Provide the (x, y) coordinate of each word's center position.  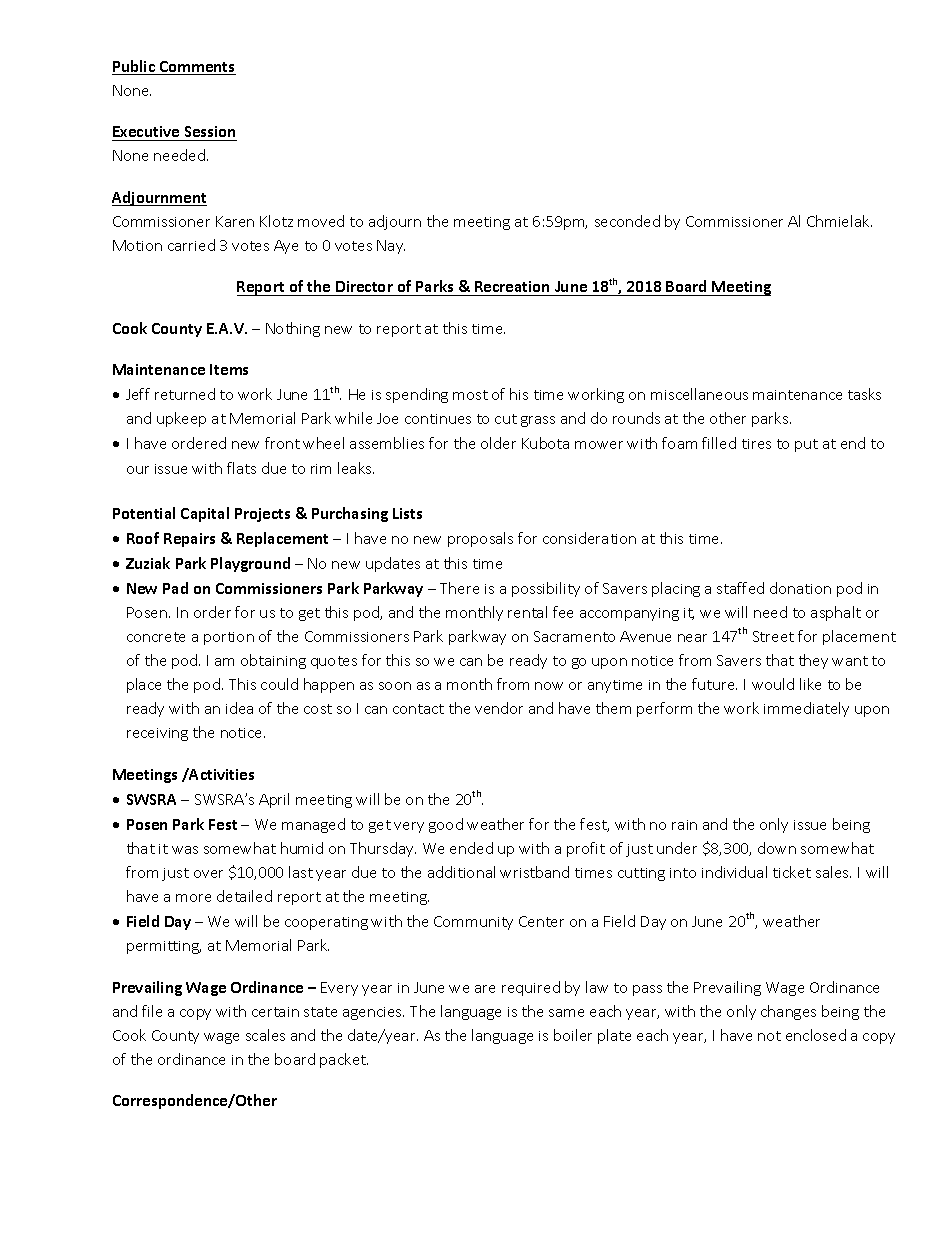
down (777, 848)
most (470, 395)
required (531, 988)
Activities (221, 774)
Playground (250, 564)
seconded (627, 221)
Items (229, 369)
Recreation (513, 288)
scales (265, 1035)
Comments (196, 68)
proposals (480, 539)
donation (800, 588)
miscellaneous (699, 394)
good (446, 825)
